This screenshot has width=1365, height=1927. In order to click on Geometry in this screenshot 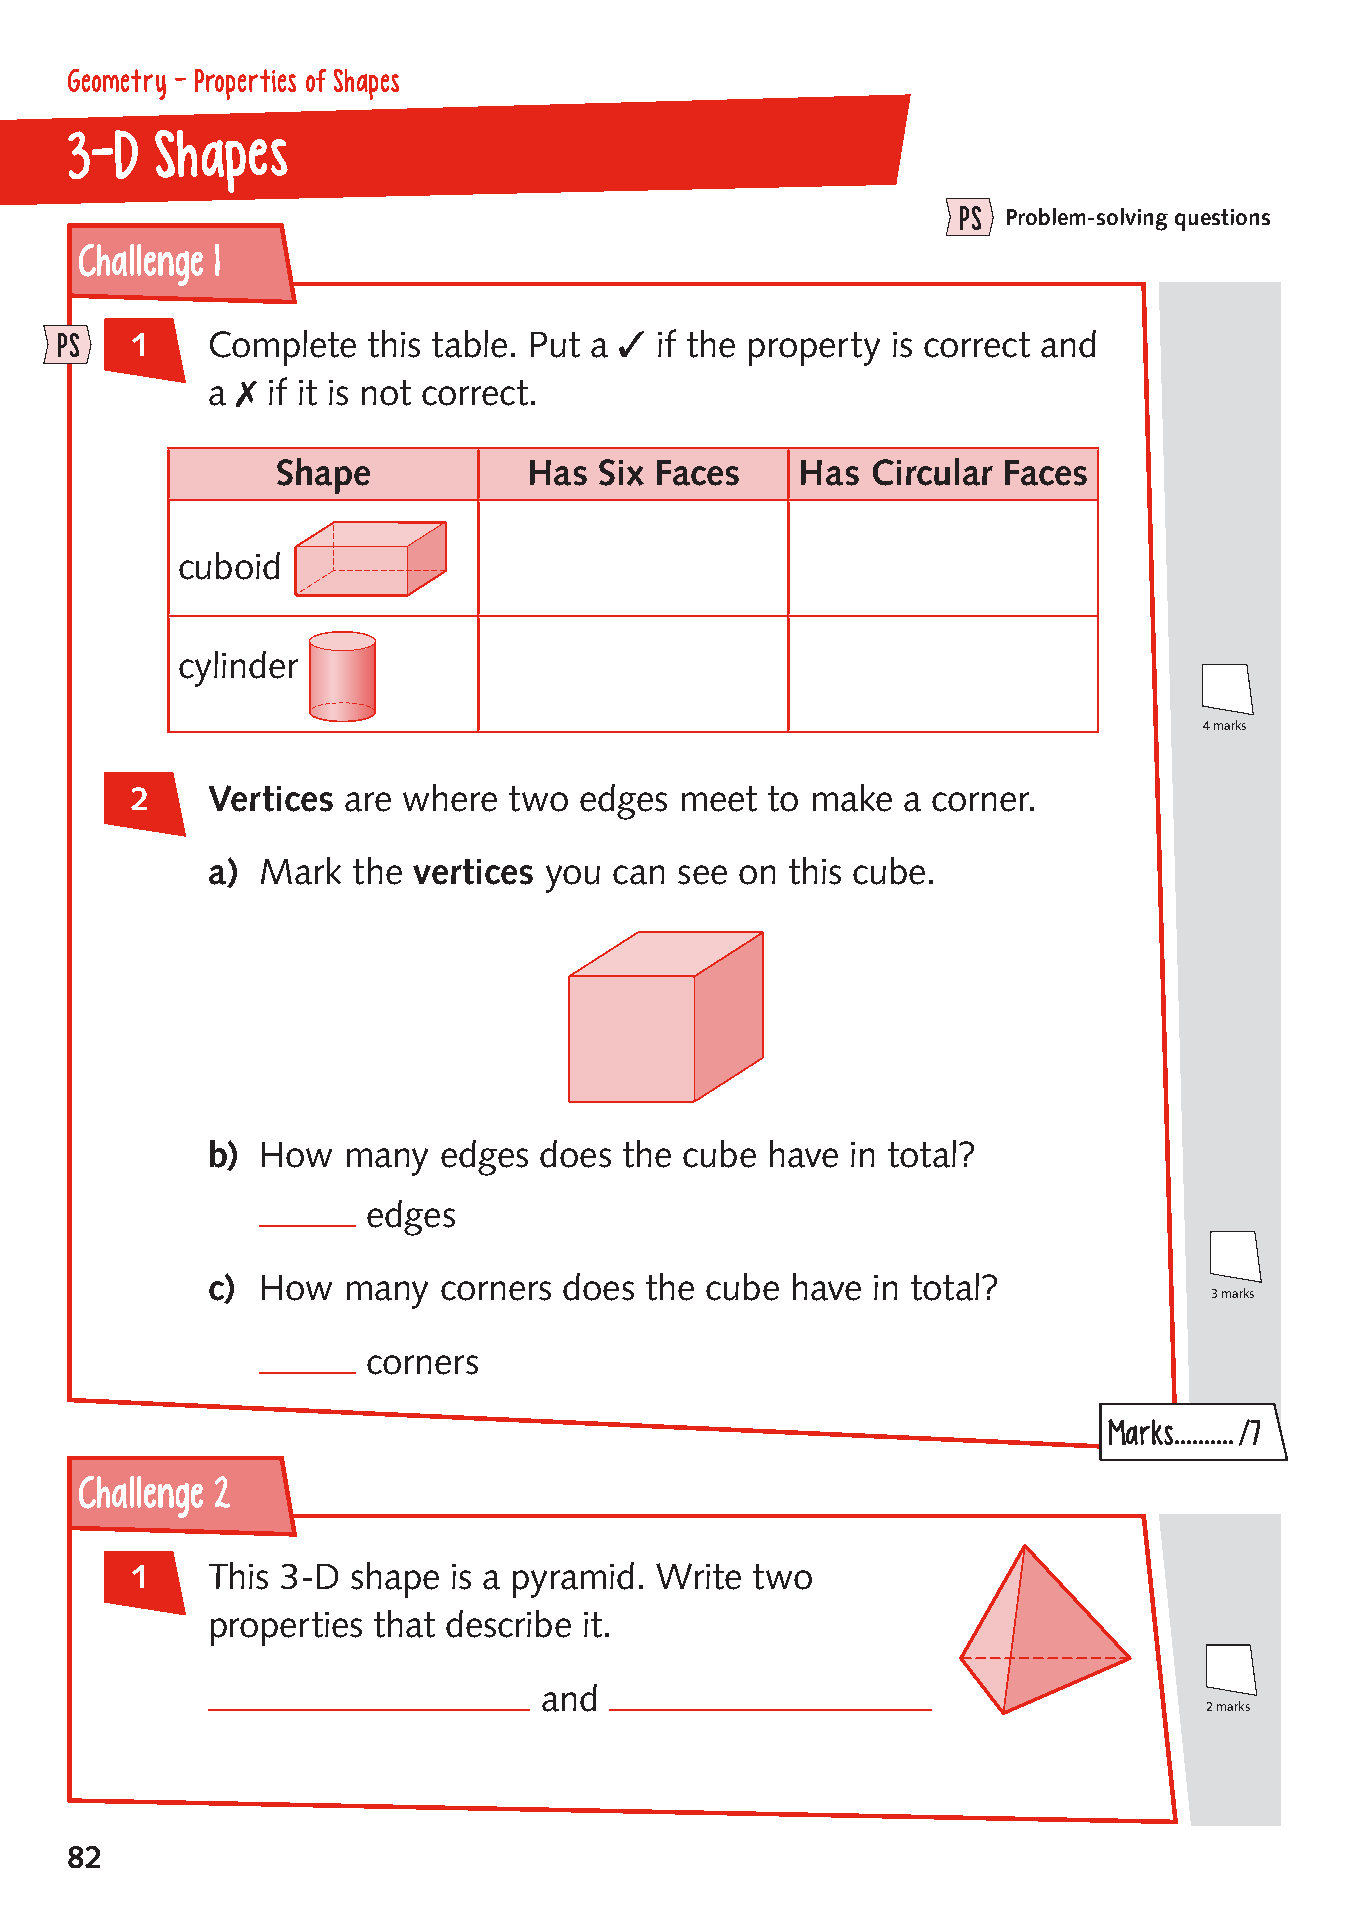, I will do `click(117, 84)`.
